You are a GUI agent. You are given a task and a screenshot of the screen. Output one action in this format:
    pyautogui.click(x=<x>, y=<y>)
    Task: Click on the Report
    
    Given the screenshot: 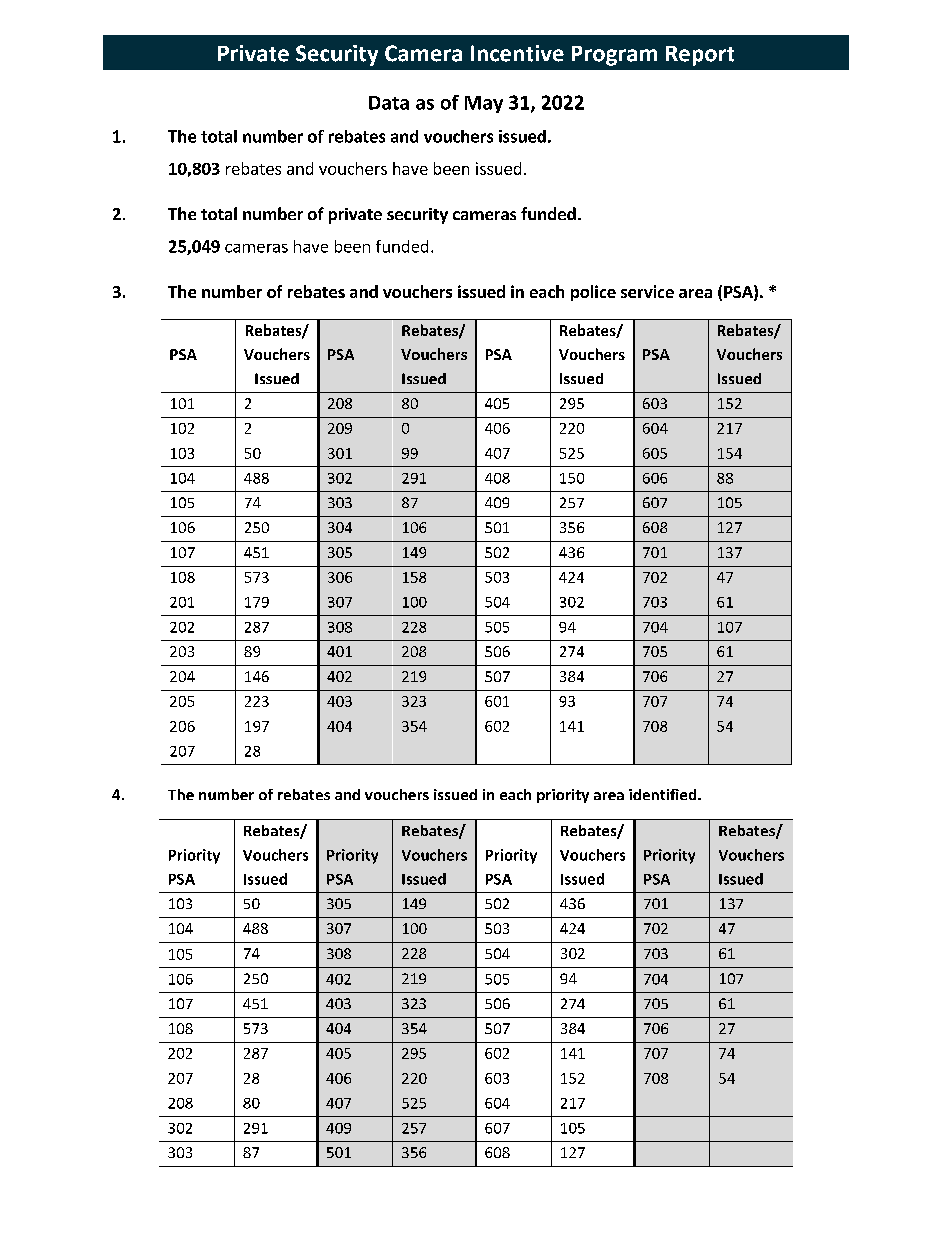 What is the action you would take?
    pyautogui.click(x=700, y=56)
